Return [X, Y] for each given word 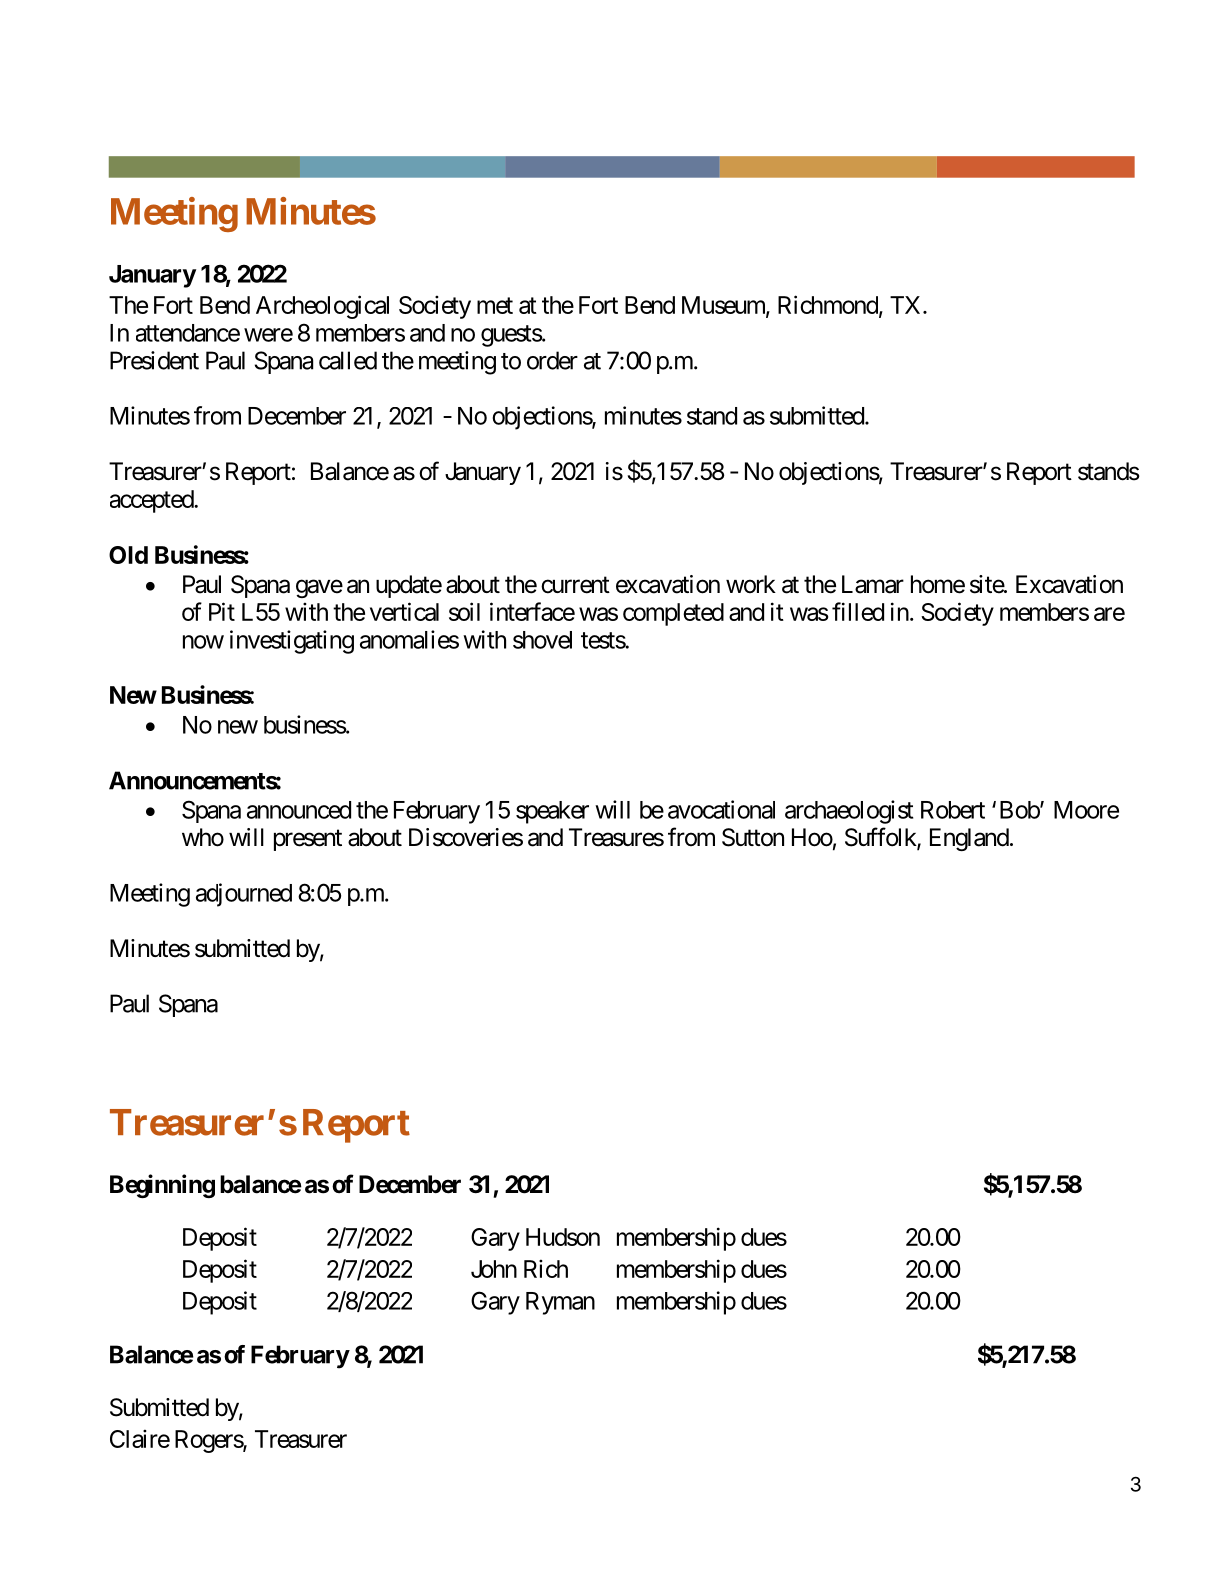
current [575, 585]
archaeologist [849, 812]
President [154, 360]
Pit [222, 611]
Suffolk [881, 838]
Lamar [873, 584]
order [552, 360]
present [308, 840]
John [494, 1269]
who [203, 837]
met [495, 305]
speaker [552, 812]
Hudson [563, 1237]
